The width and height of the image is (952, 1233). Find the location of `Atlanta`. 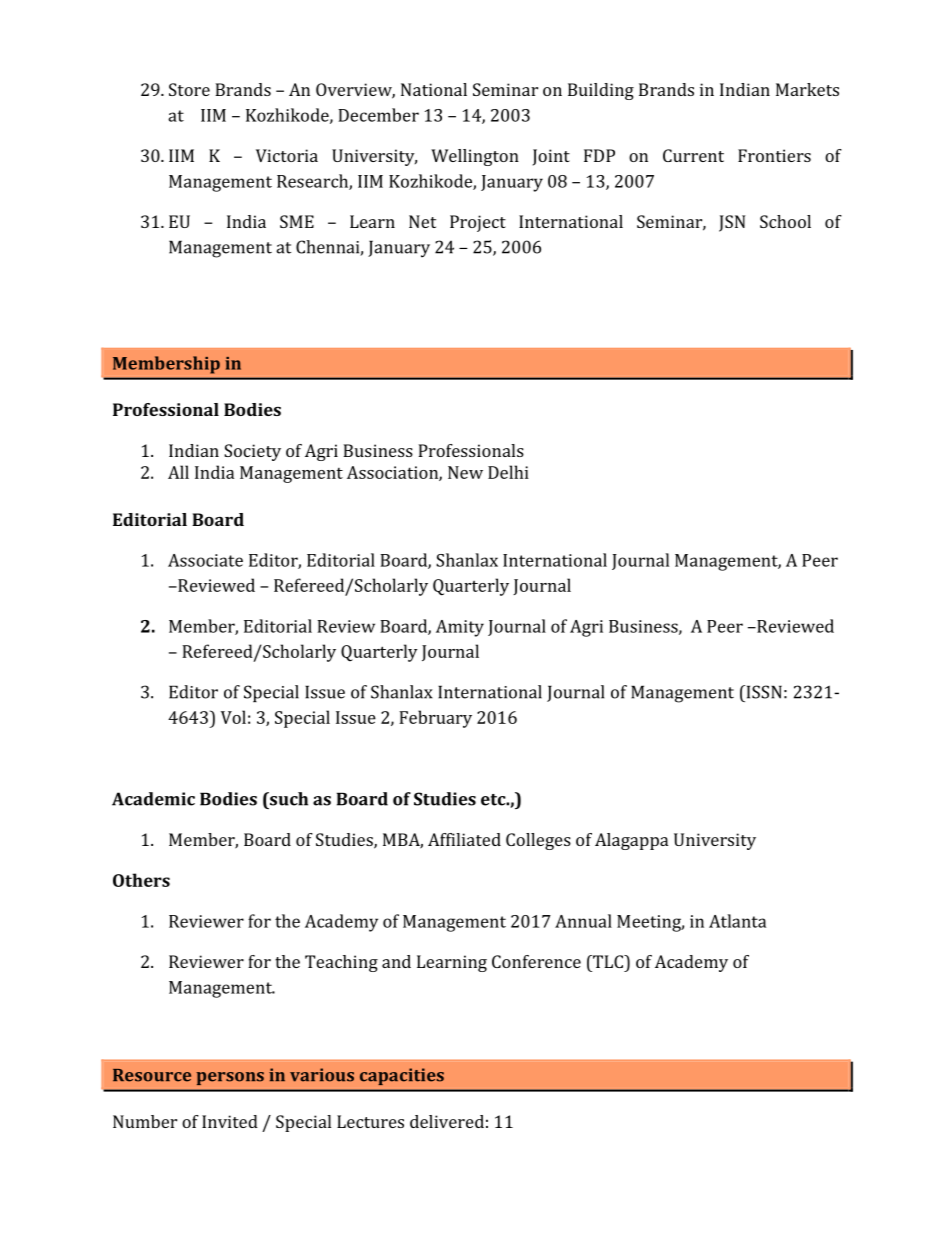

Atlanta is located at coordinates (737, 921).
